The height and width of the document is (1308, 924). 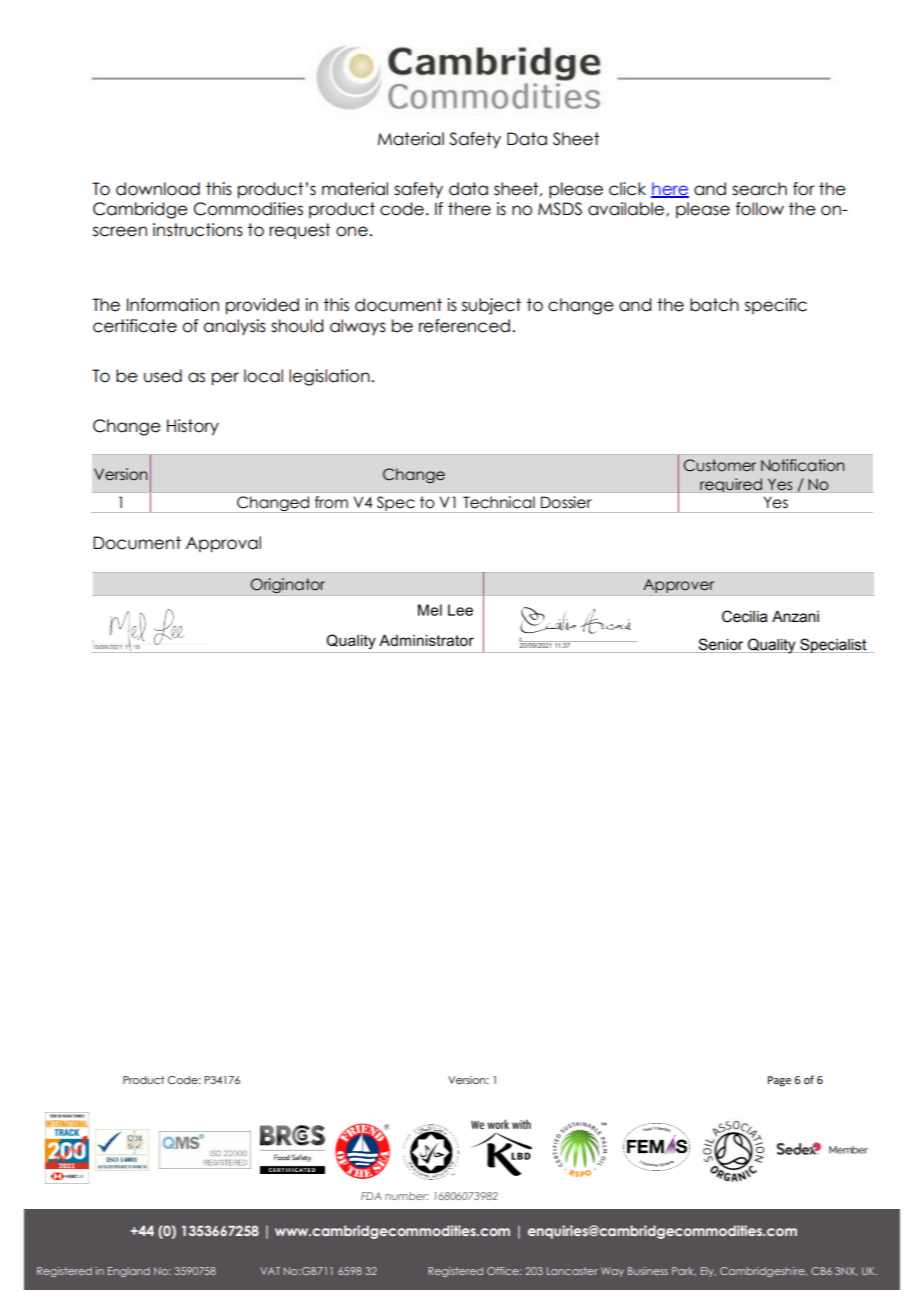 What do you see at coordinates (745, 616) in the document?
I see `Cecilia` at bounding box center [745, 616].
